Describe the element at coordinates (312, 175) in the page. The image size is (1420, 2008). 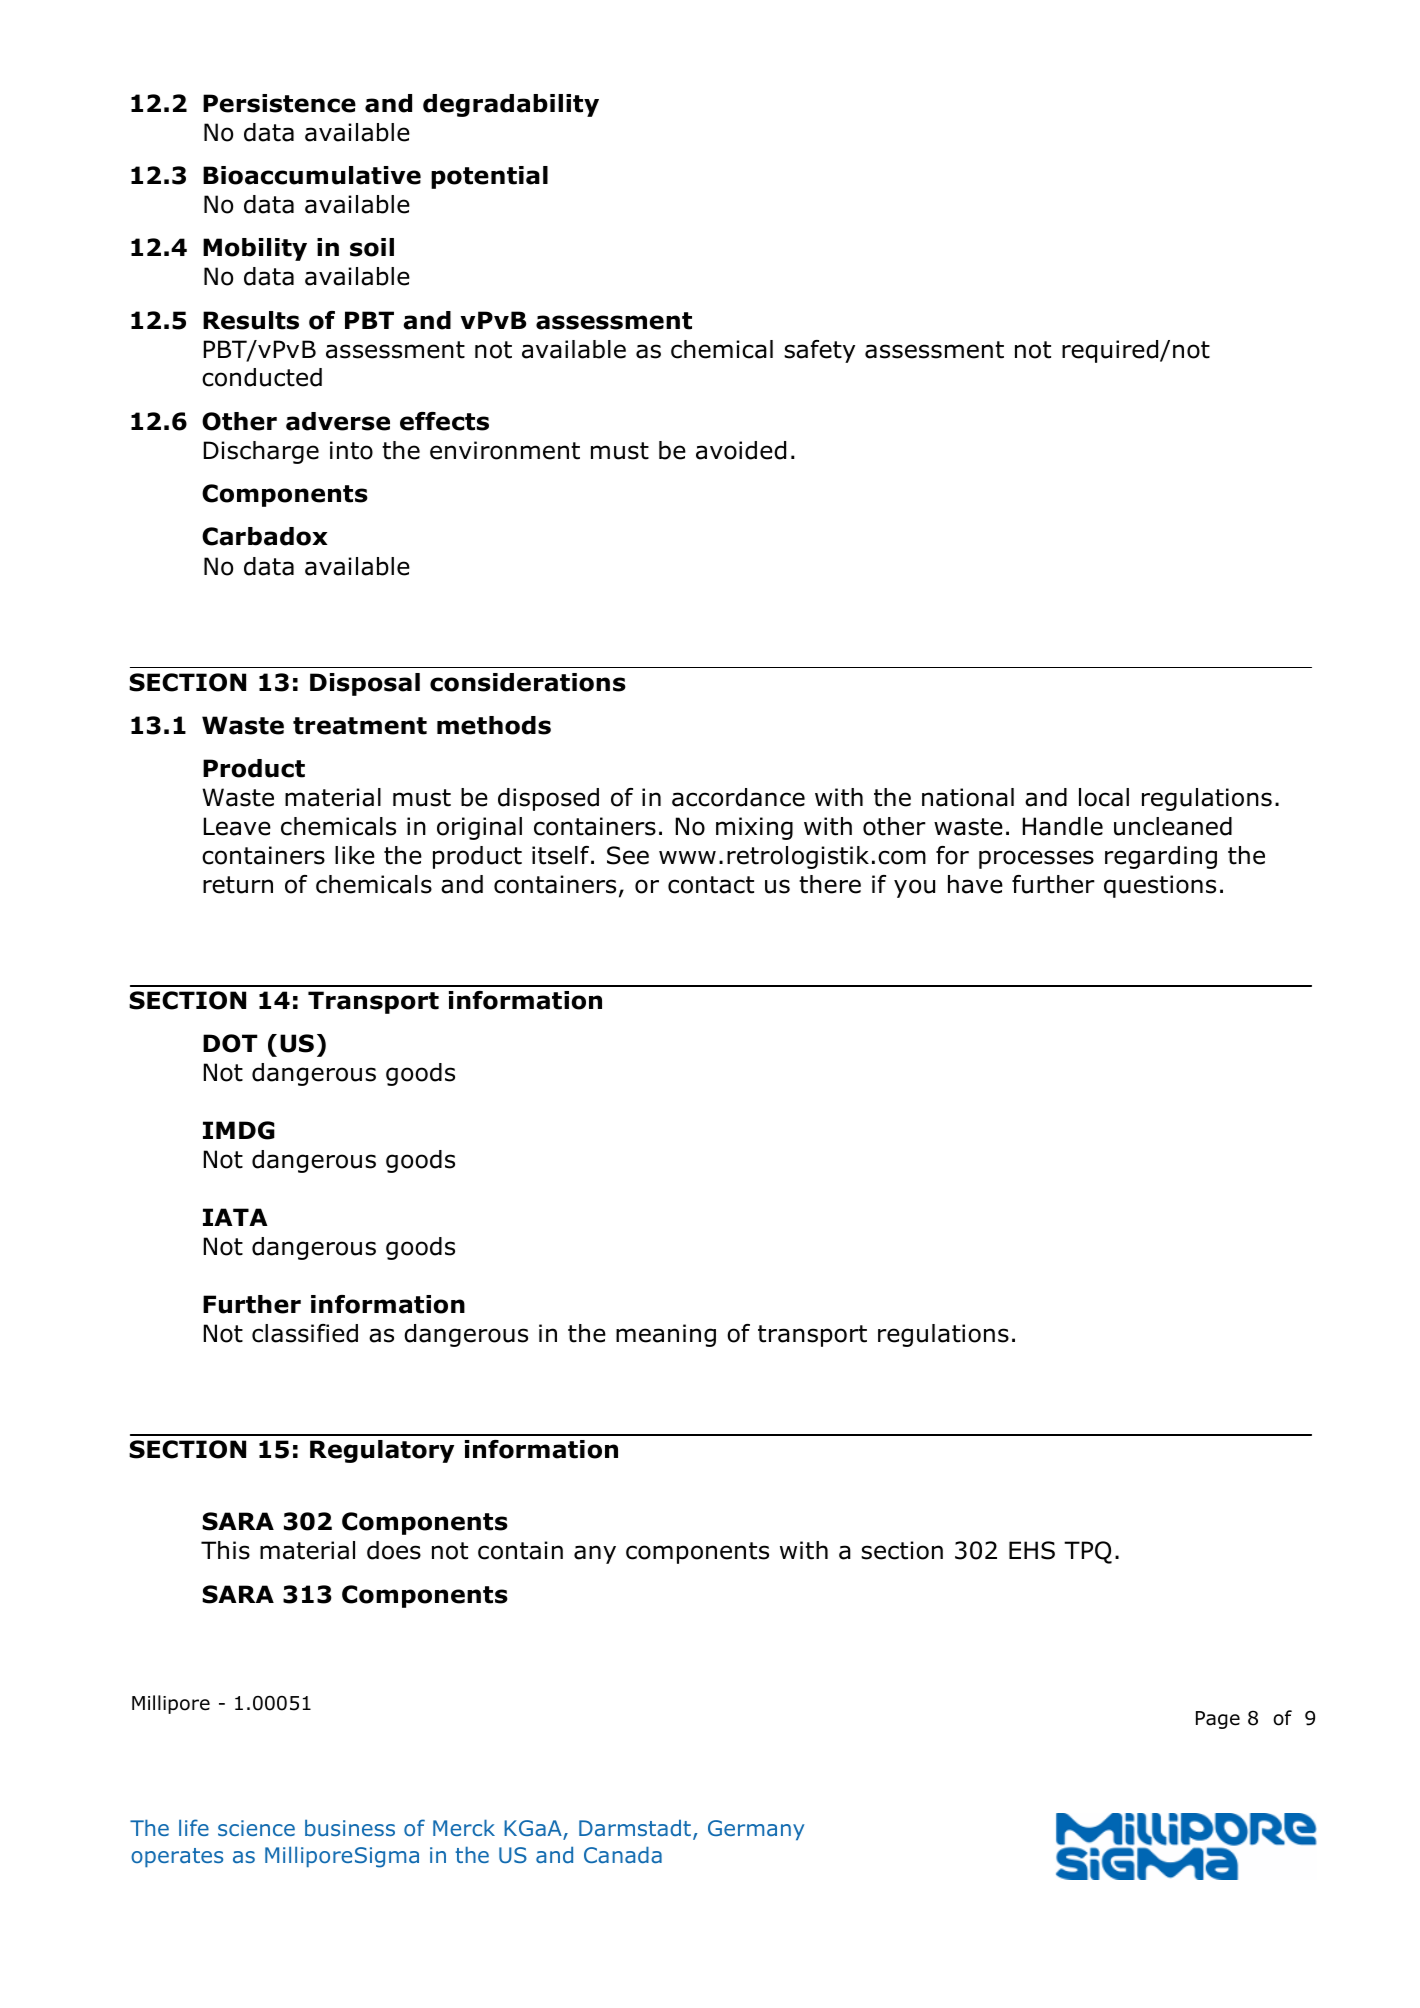
I see `Bioaccumulative` at that location.
